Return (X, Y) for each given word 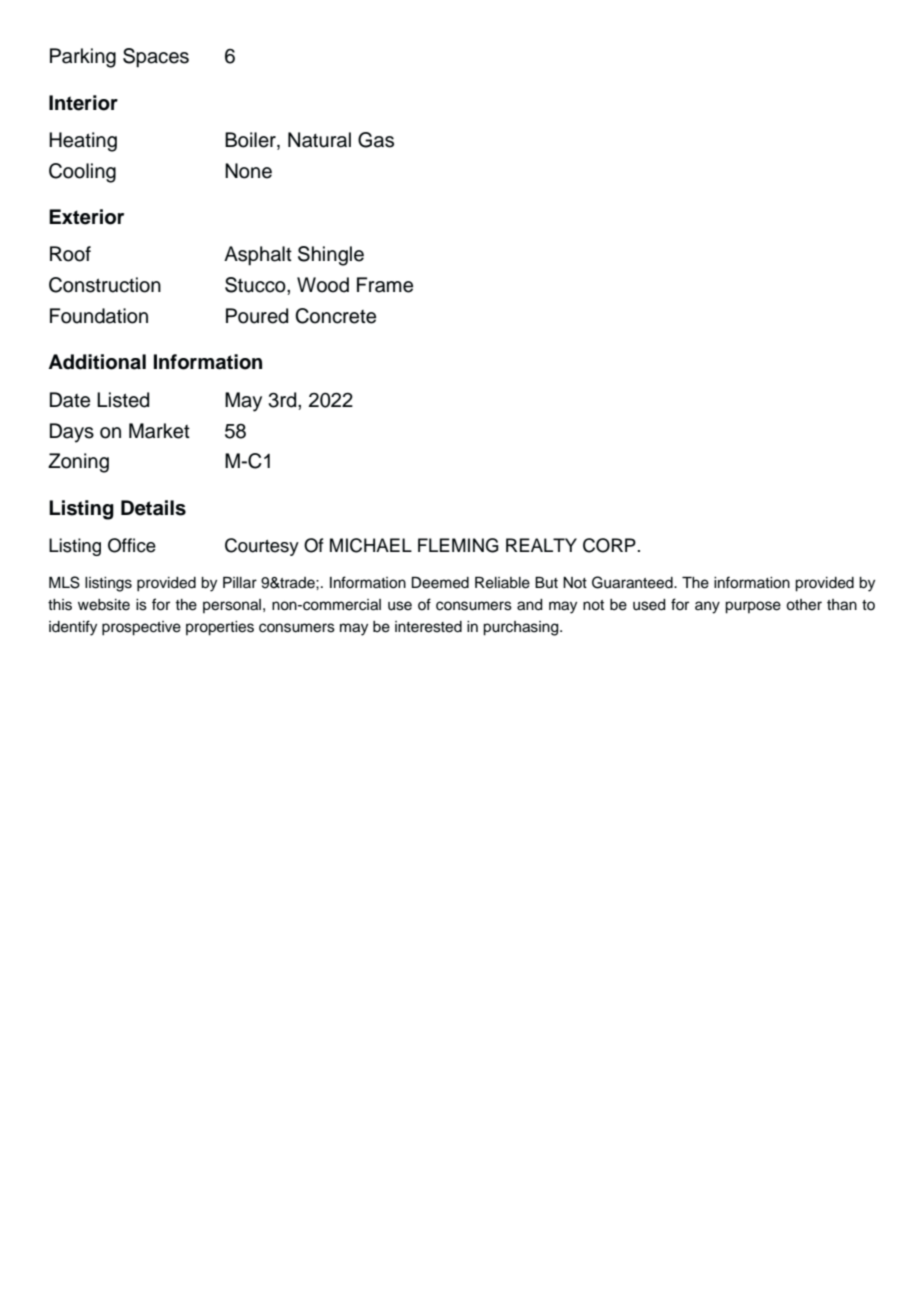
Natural (319, 140)
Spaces (156, 58)
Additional (97, 362)
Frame (385, 285)
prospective (141, 628)
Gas (376, 140)
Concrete (335, 316)
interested (428, 627)
